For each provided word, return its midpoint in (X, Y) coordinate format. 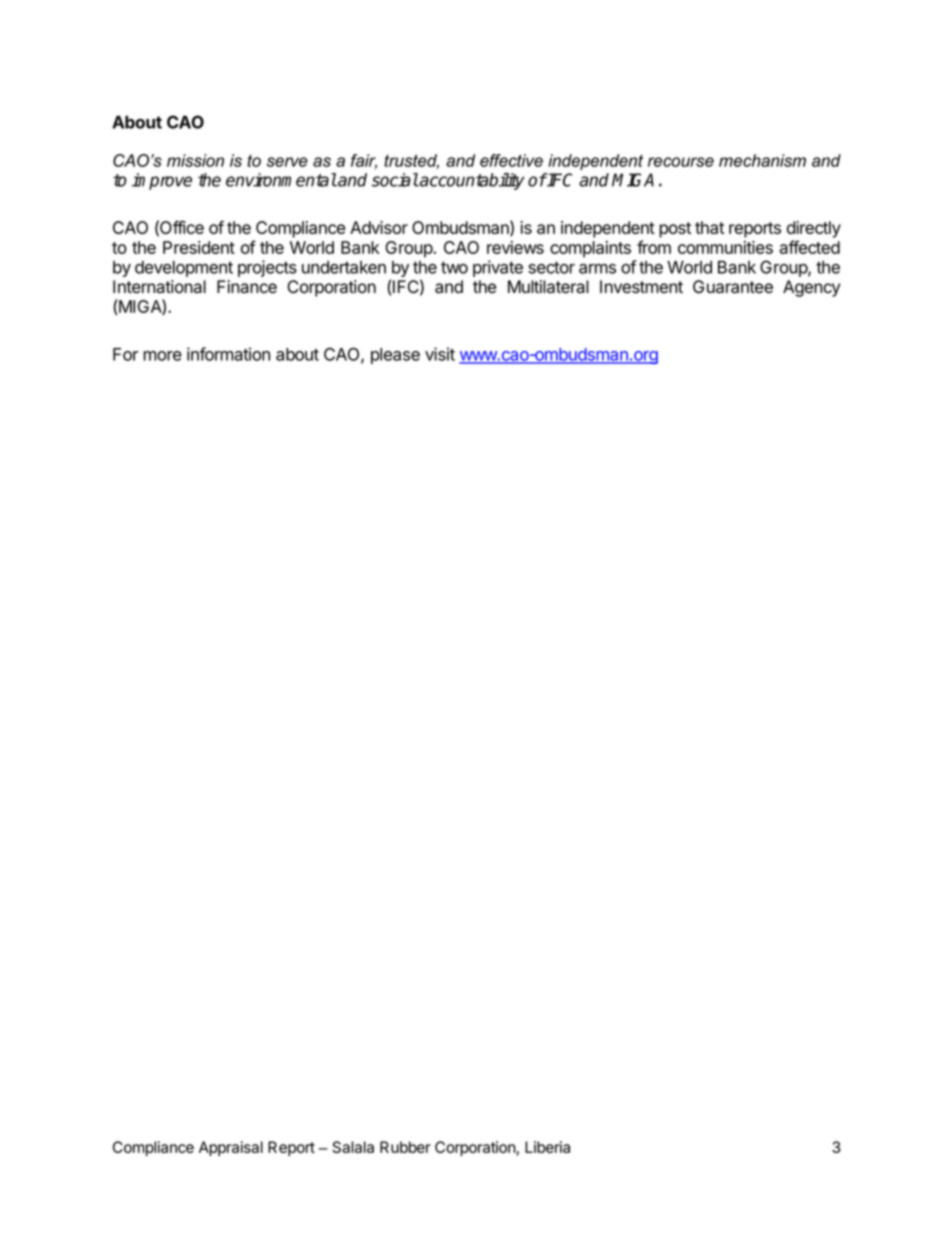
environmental (281, 180)
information (228, 354)
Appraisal (231, 1148)
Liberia (547, 1147)
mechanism (762, 160)
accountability (471, 181)
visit (440, 354)
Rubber (405, 1147)
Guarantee (733, 287)
